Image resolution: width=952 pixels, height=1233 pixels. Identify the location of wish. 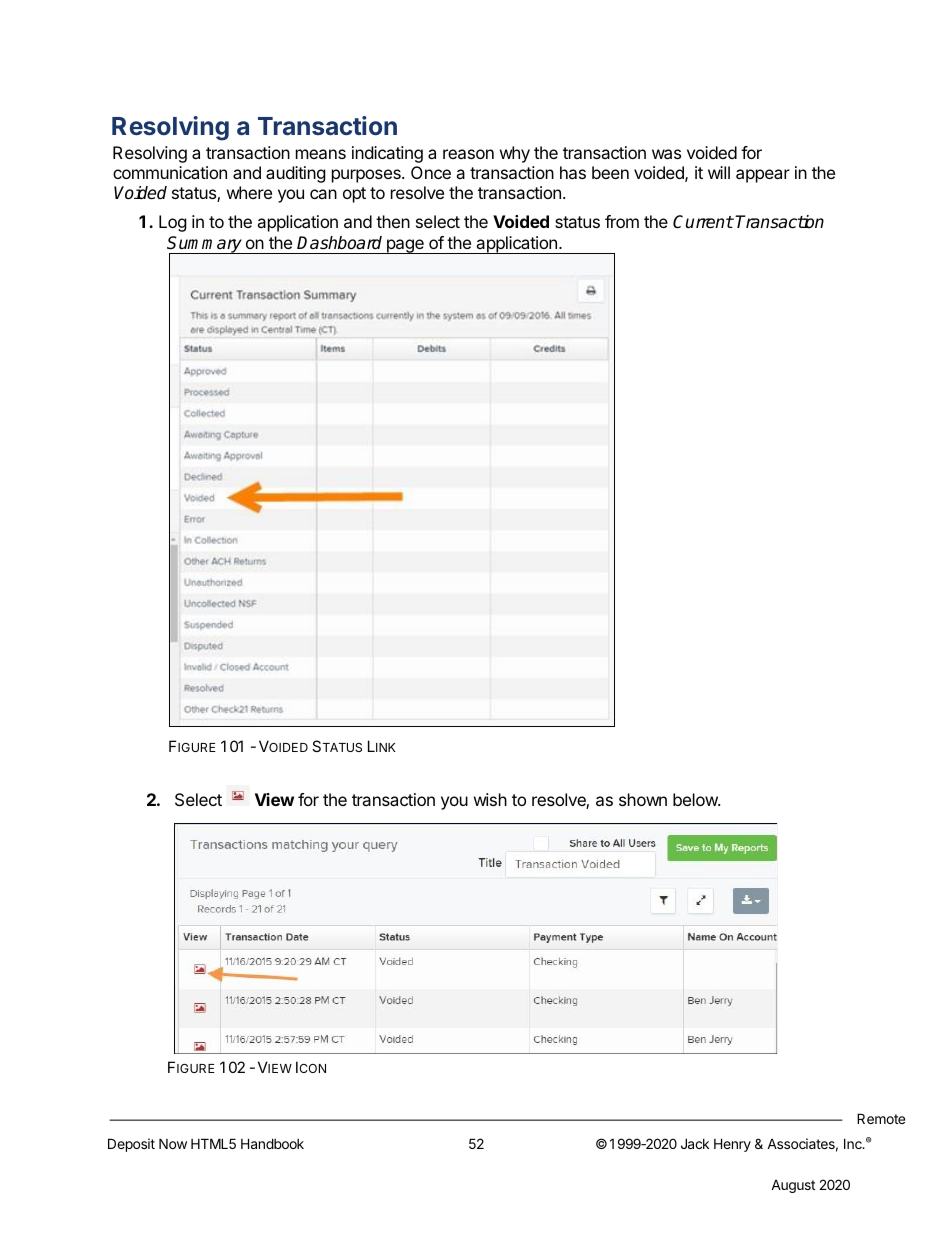
(490, 799).
